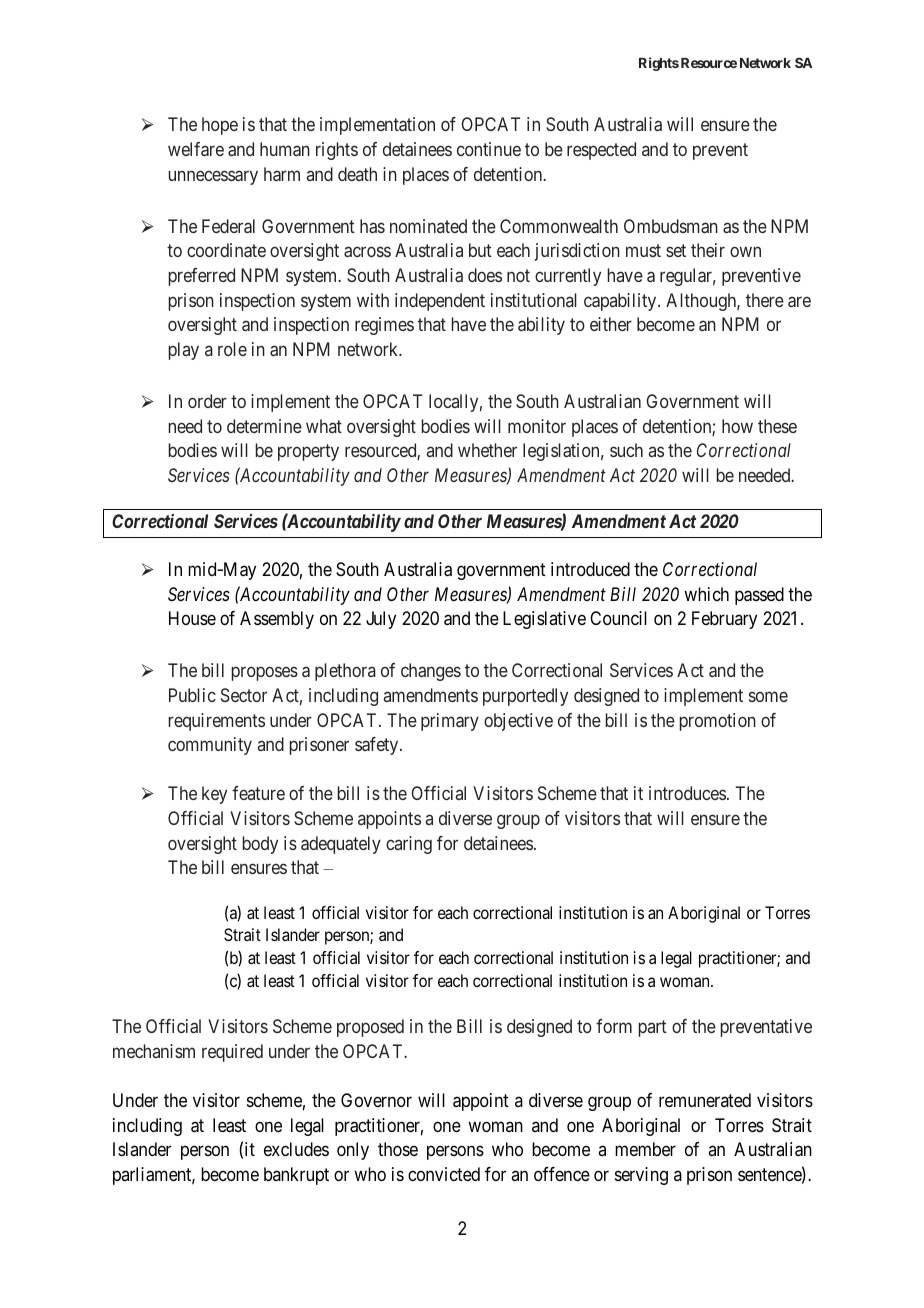 The width and height of the screenshot is (924, 1308). Describe the element at coordinates (705, 1100) in the screenshot. I see `remunerated` at that location.
